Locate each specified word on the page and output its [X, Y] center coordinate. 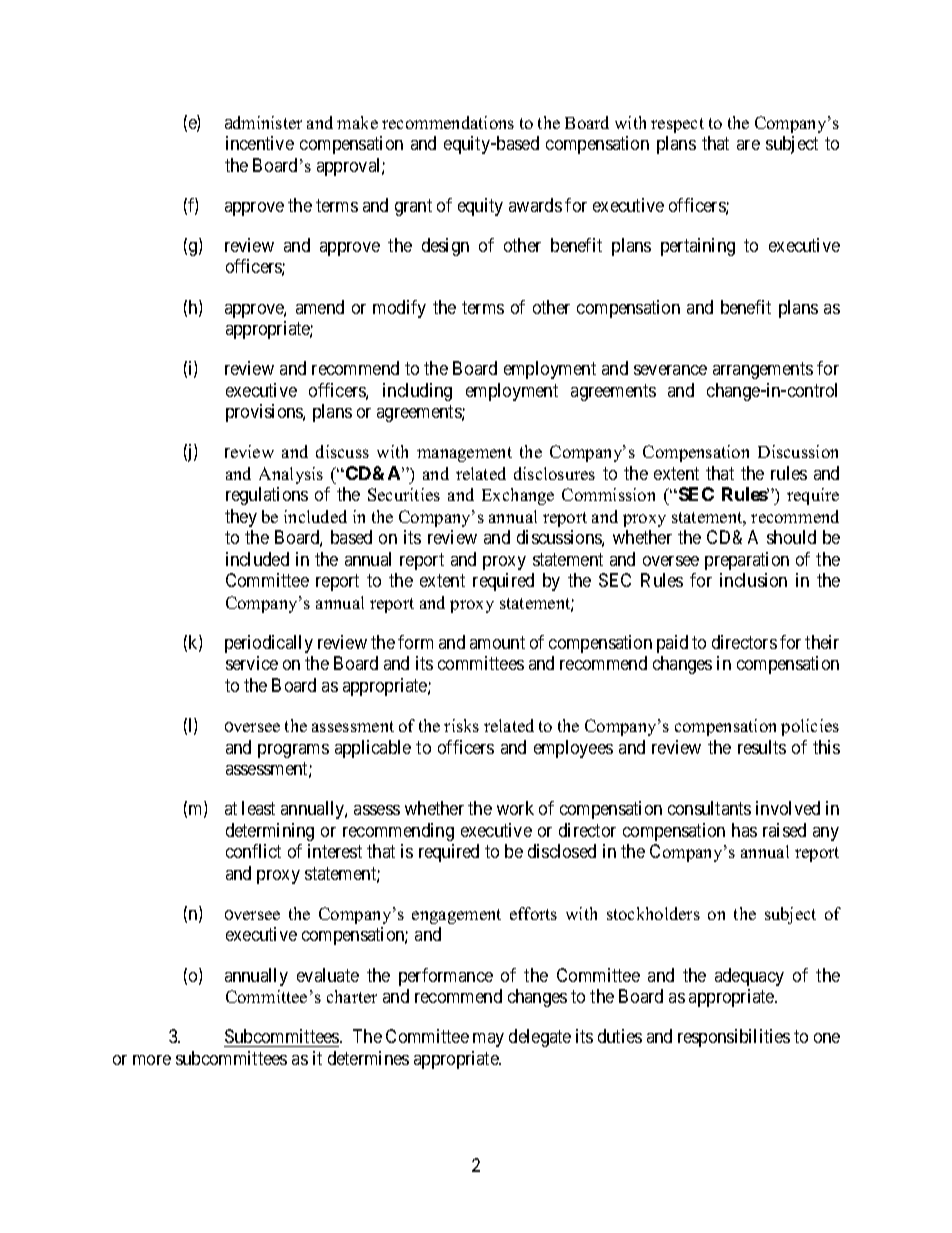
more [152, 1060]
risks [461, 725]
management [464, 454]
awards [535, 205]
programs [293, 751]
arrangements [763, 370]
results [762, 747]
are [748, 145]
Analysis [291, 475]
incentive [260, 143]
